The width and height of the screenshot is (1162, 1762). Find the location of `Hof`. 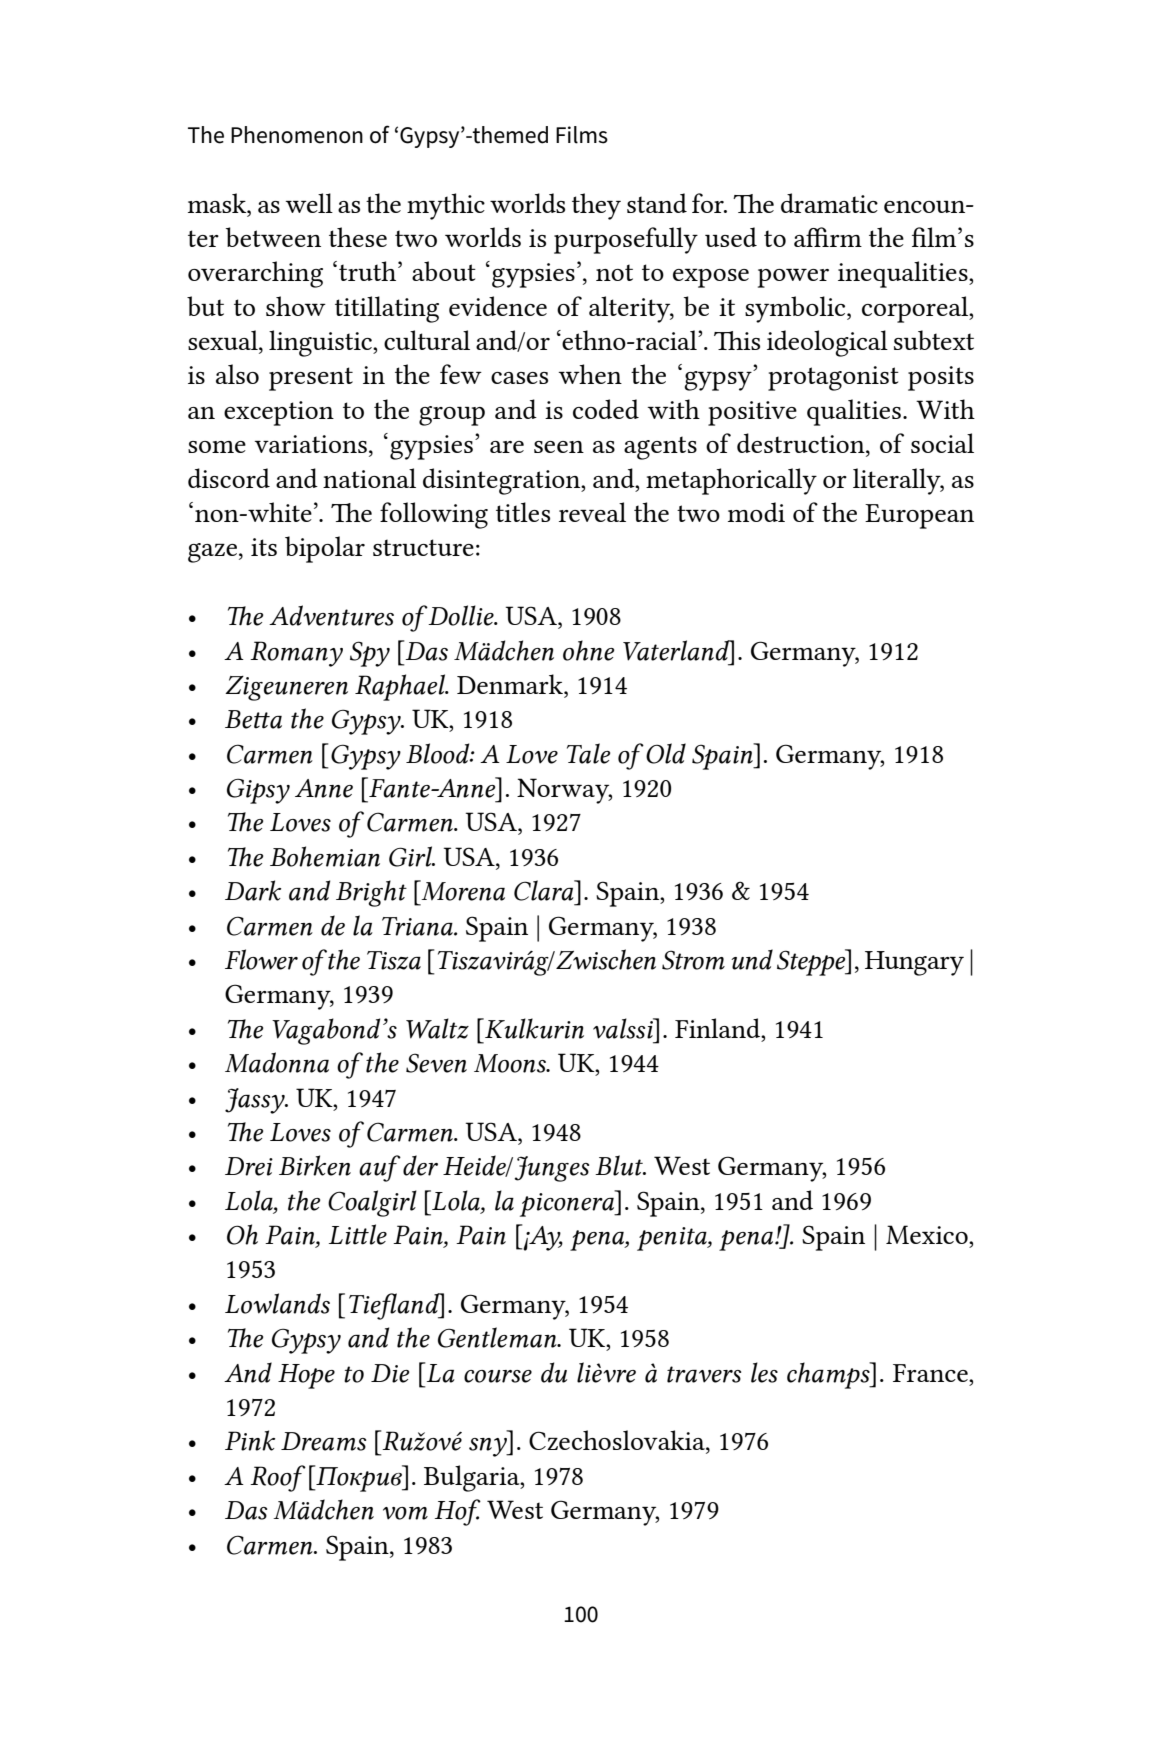

Hof is located at coordinates (458, 1512).
